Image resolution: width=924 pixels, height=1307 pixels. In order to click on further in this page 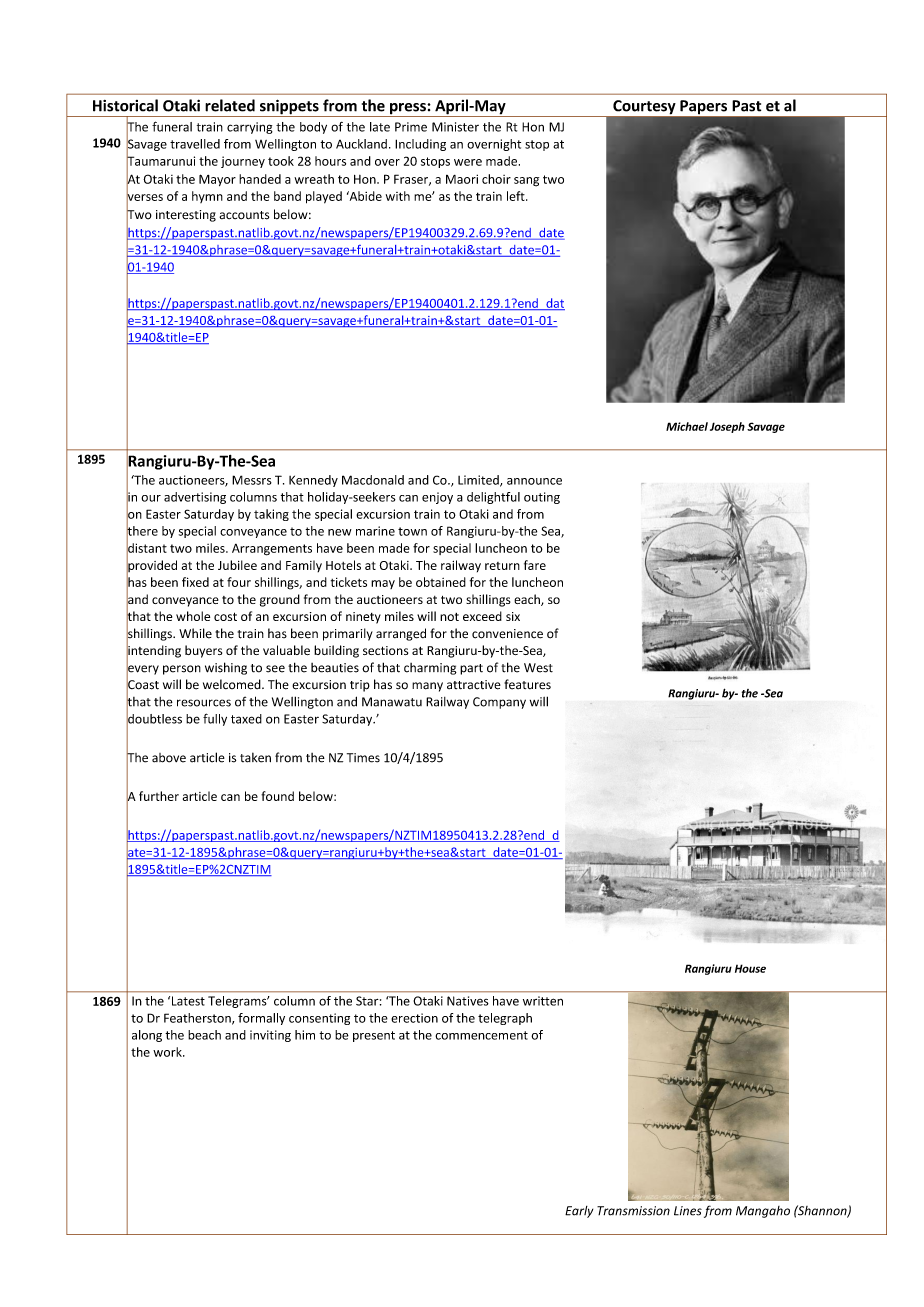, I will do `click(159, 796)`.
